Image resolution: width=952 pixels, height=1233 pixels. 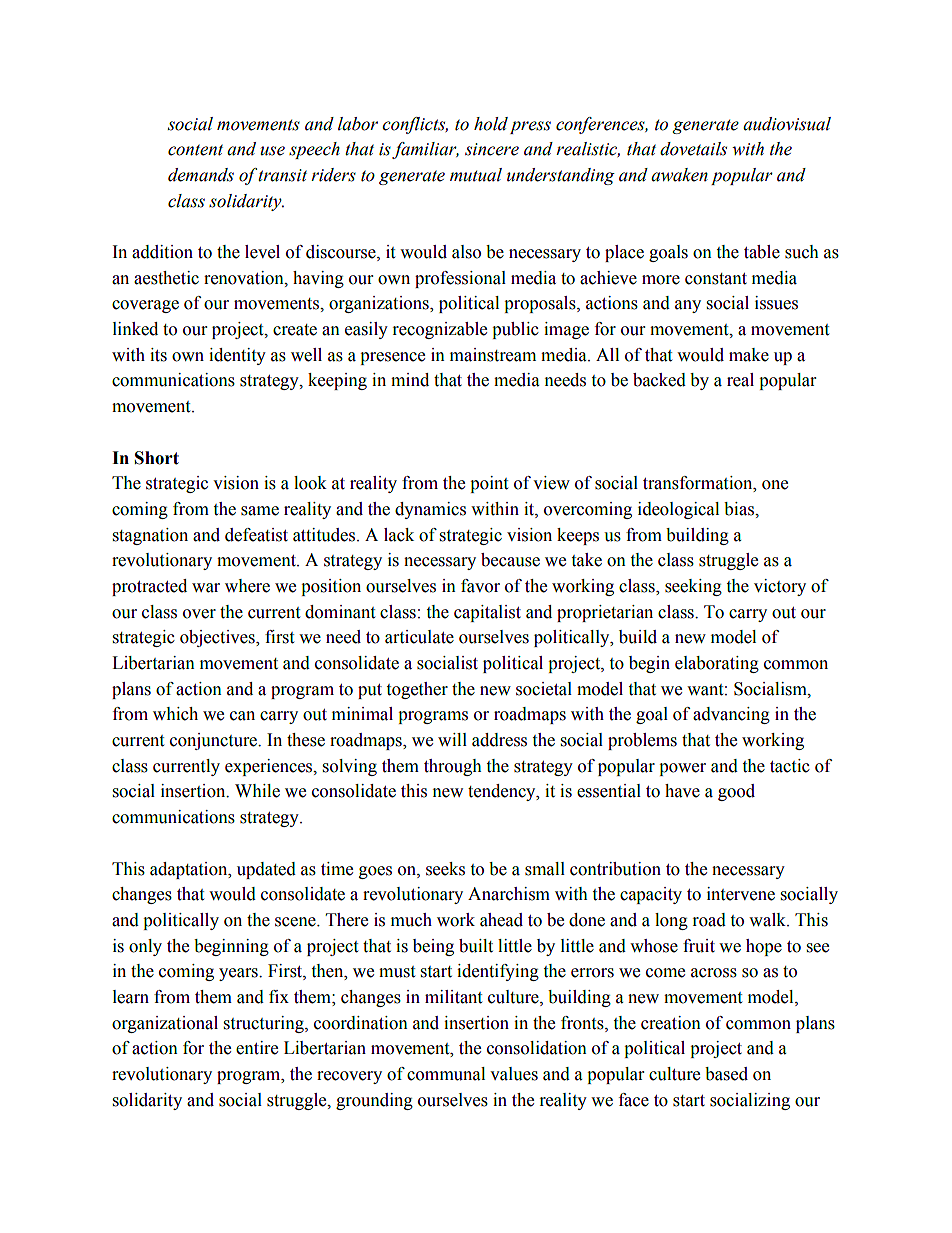 I want to click on point, so click(x=489, y=484).
